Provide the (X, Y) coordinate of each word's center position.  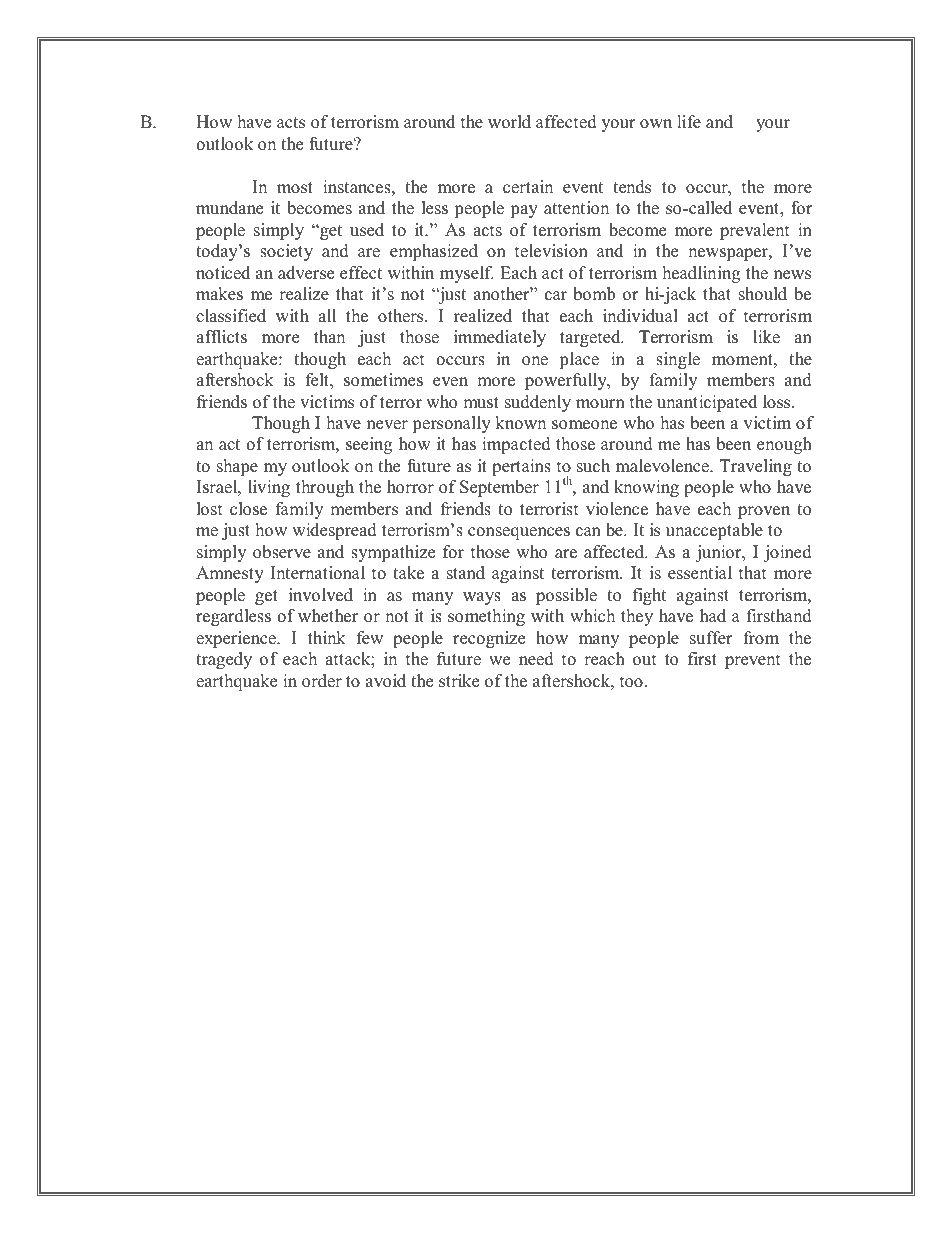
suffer (711, 638)
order (322, 681)
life (689, 122)
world (509, 122)
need (536, 659)
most (295, 188)
